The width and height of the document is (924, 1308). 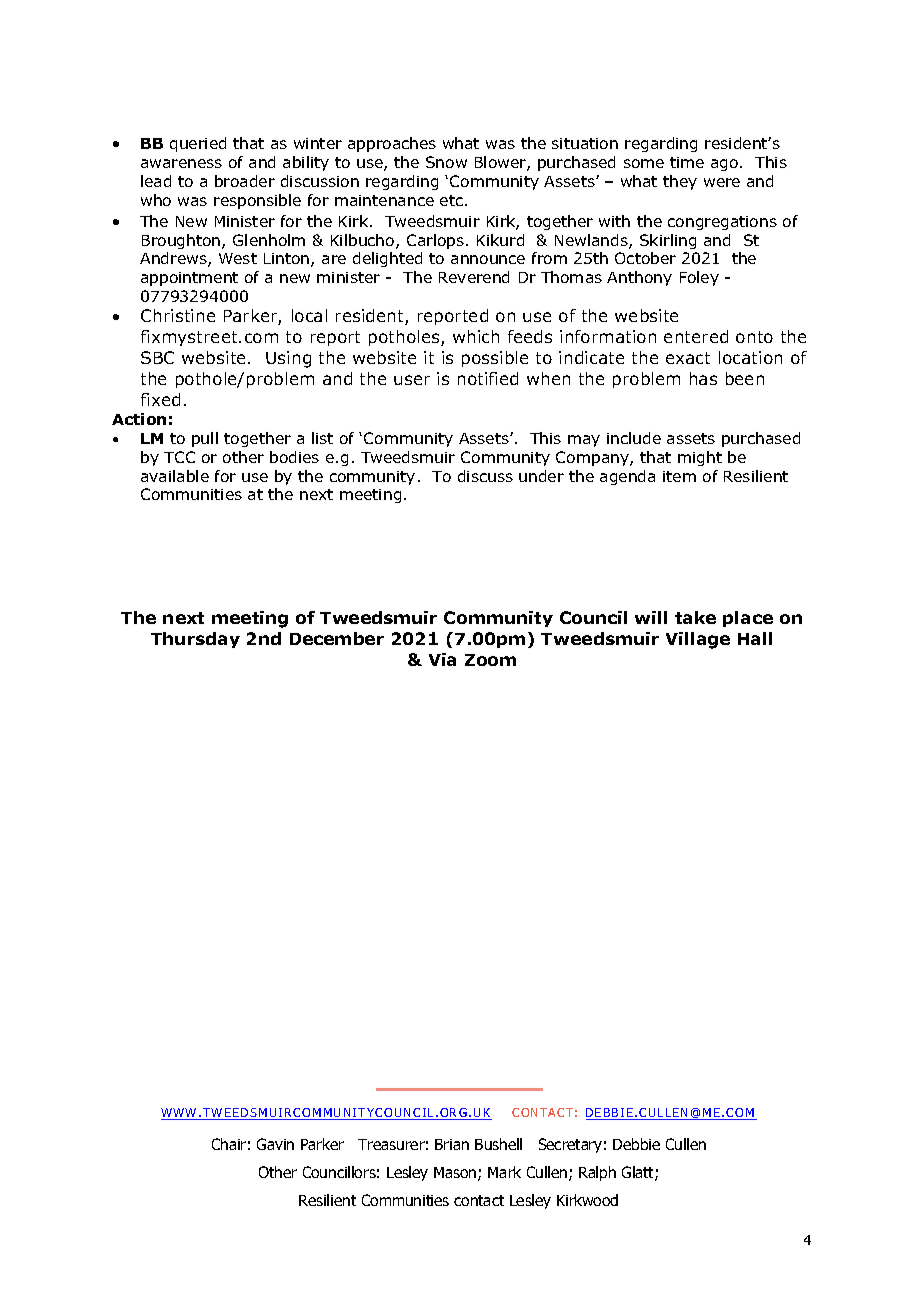 What do you see at coordinates (275, 1144) in the document?
I see `Gavin` at bounding box center [275, 1144].
